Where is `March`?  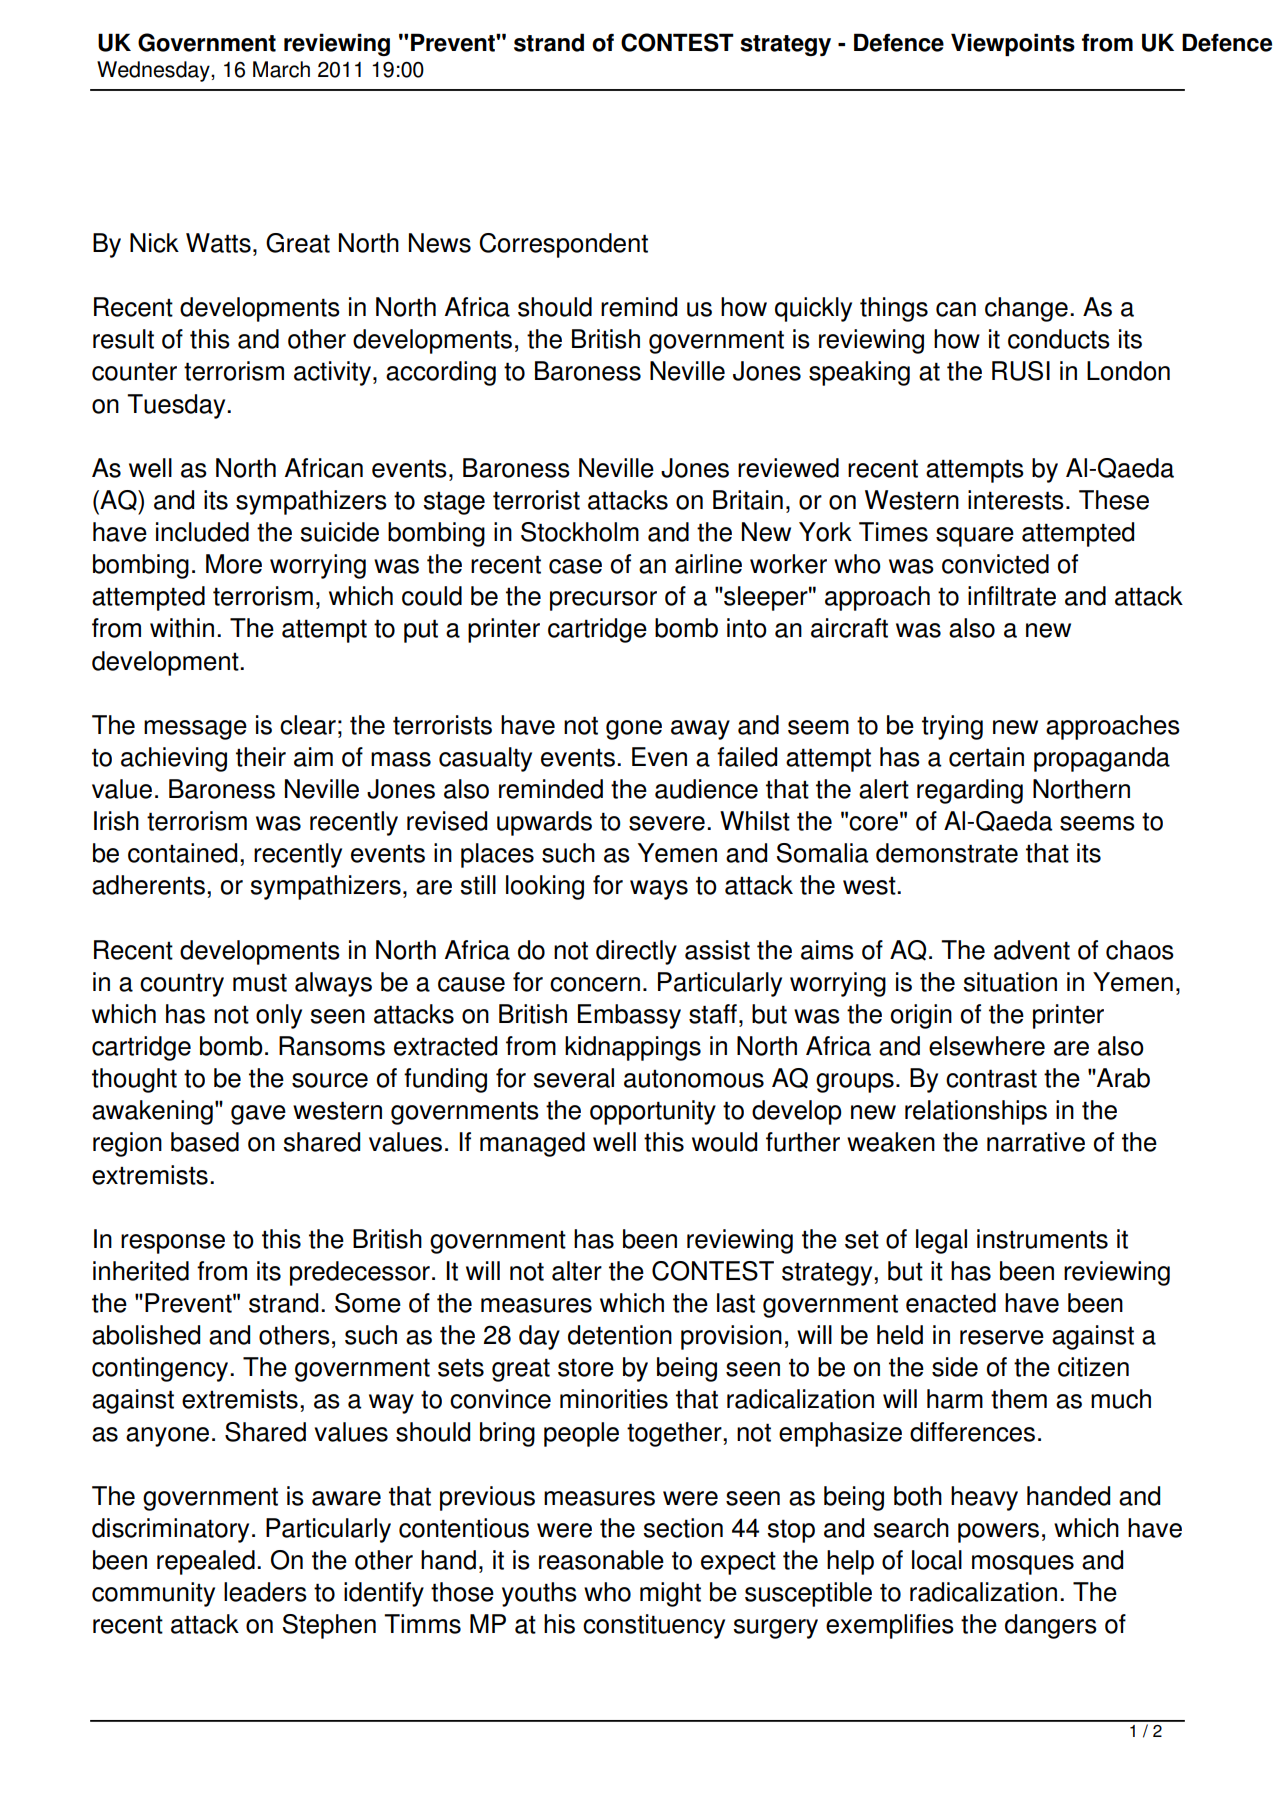
March is located at coordinates (281, 69).
